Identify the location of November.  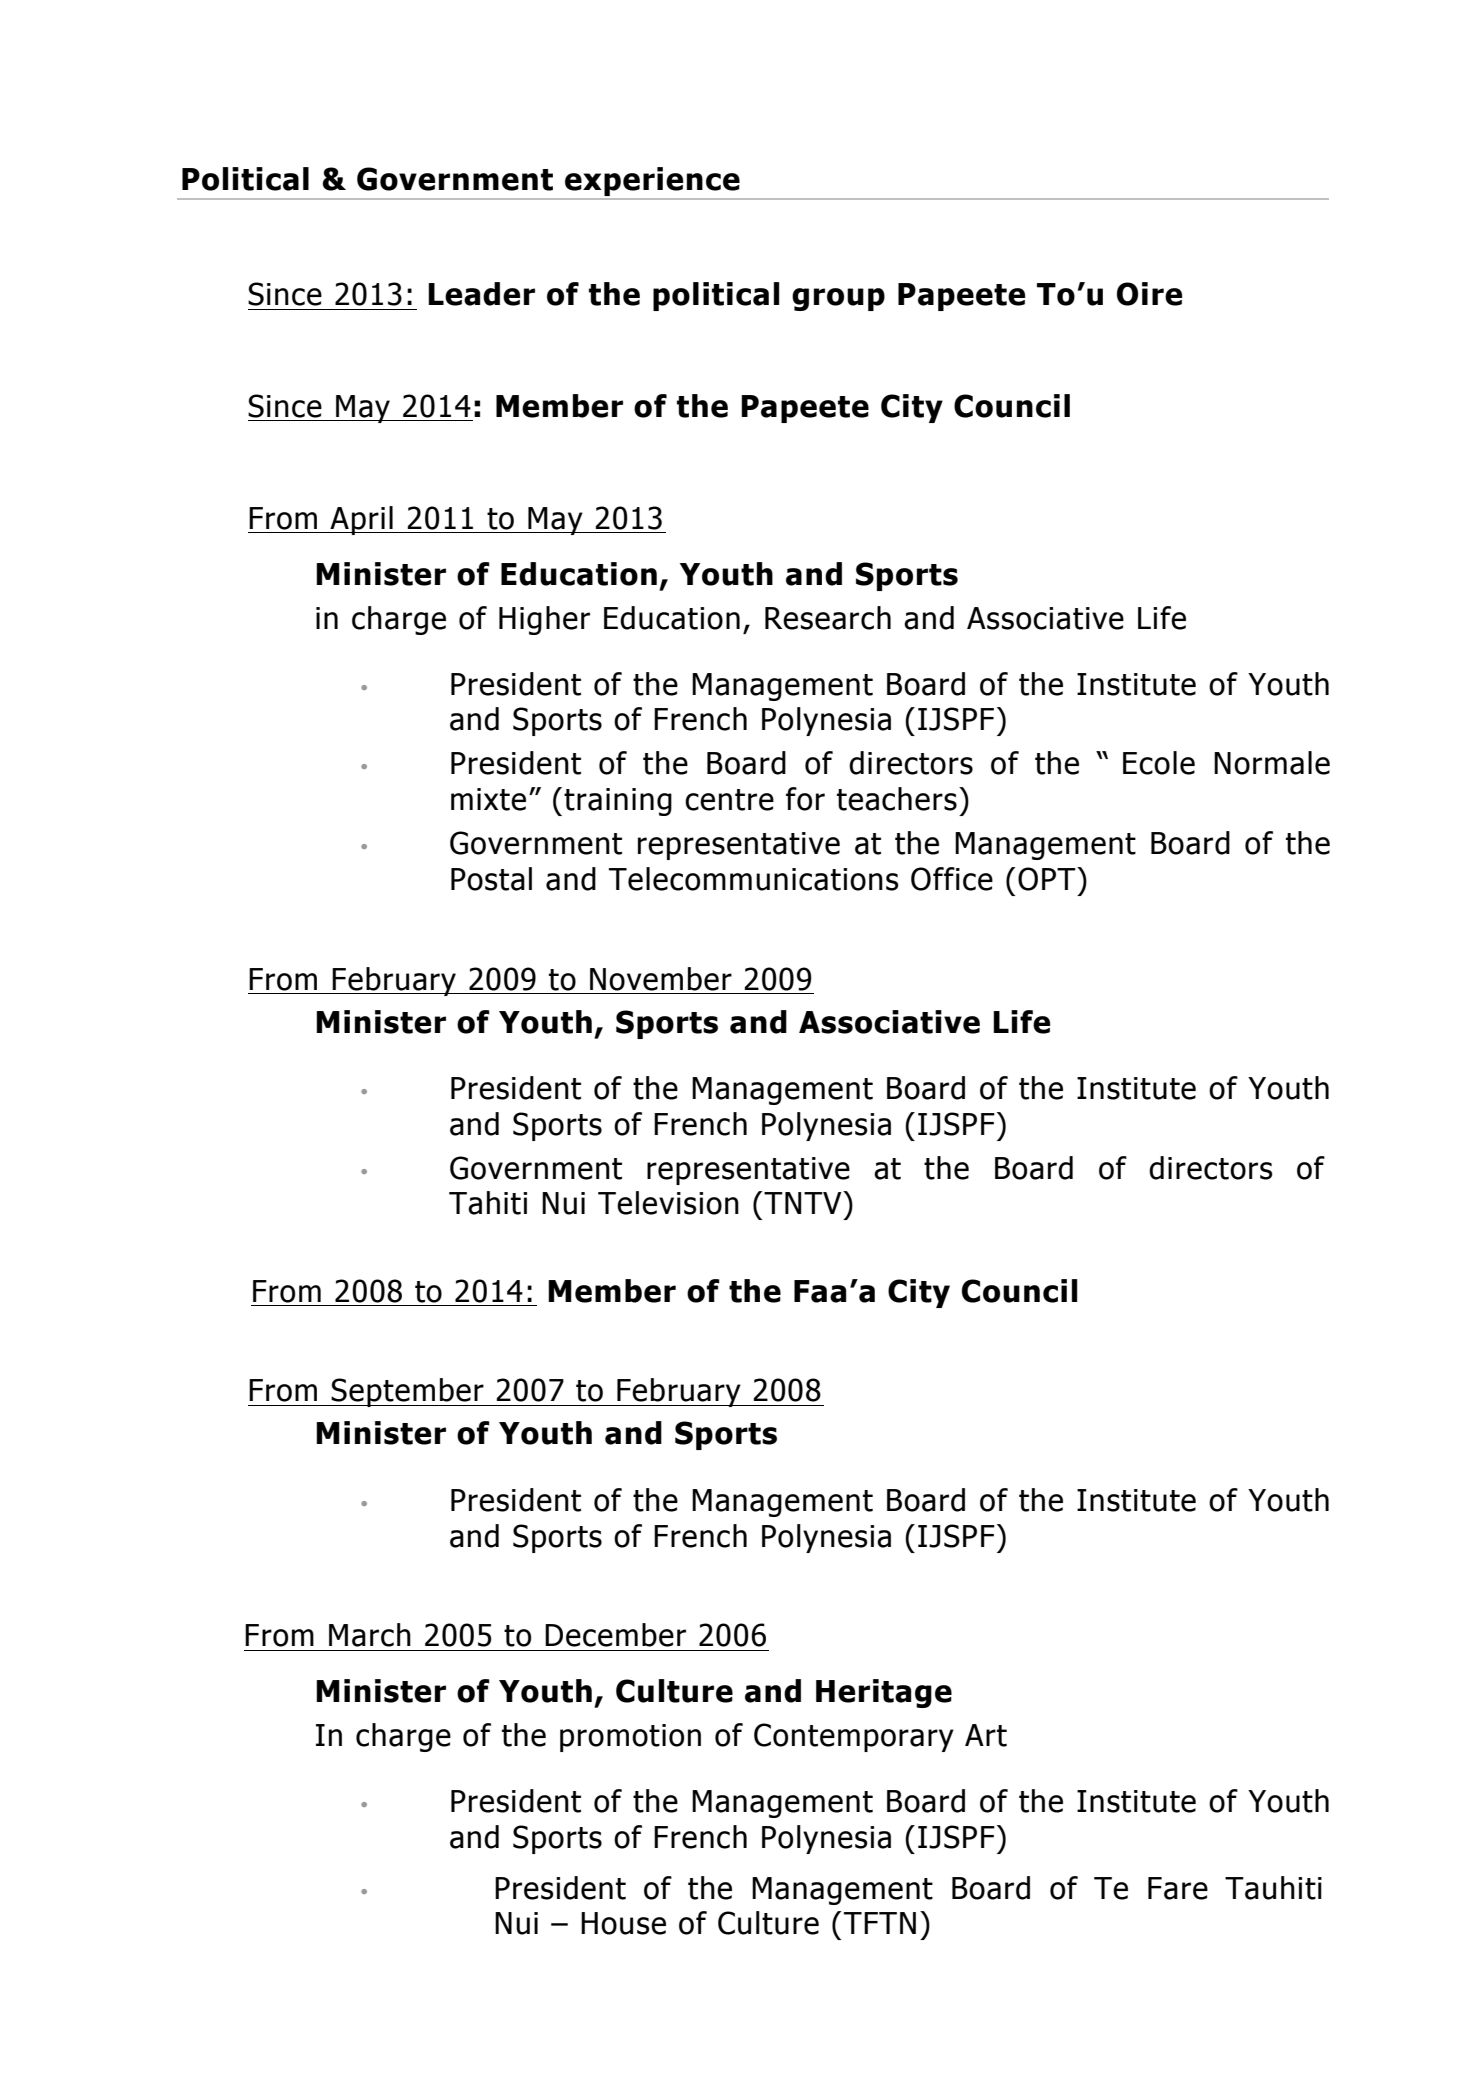
(661, 979).
